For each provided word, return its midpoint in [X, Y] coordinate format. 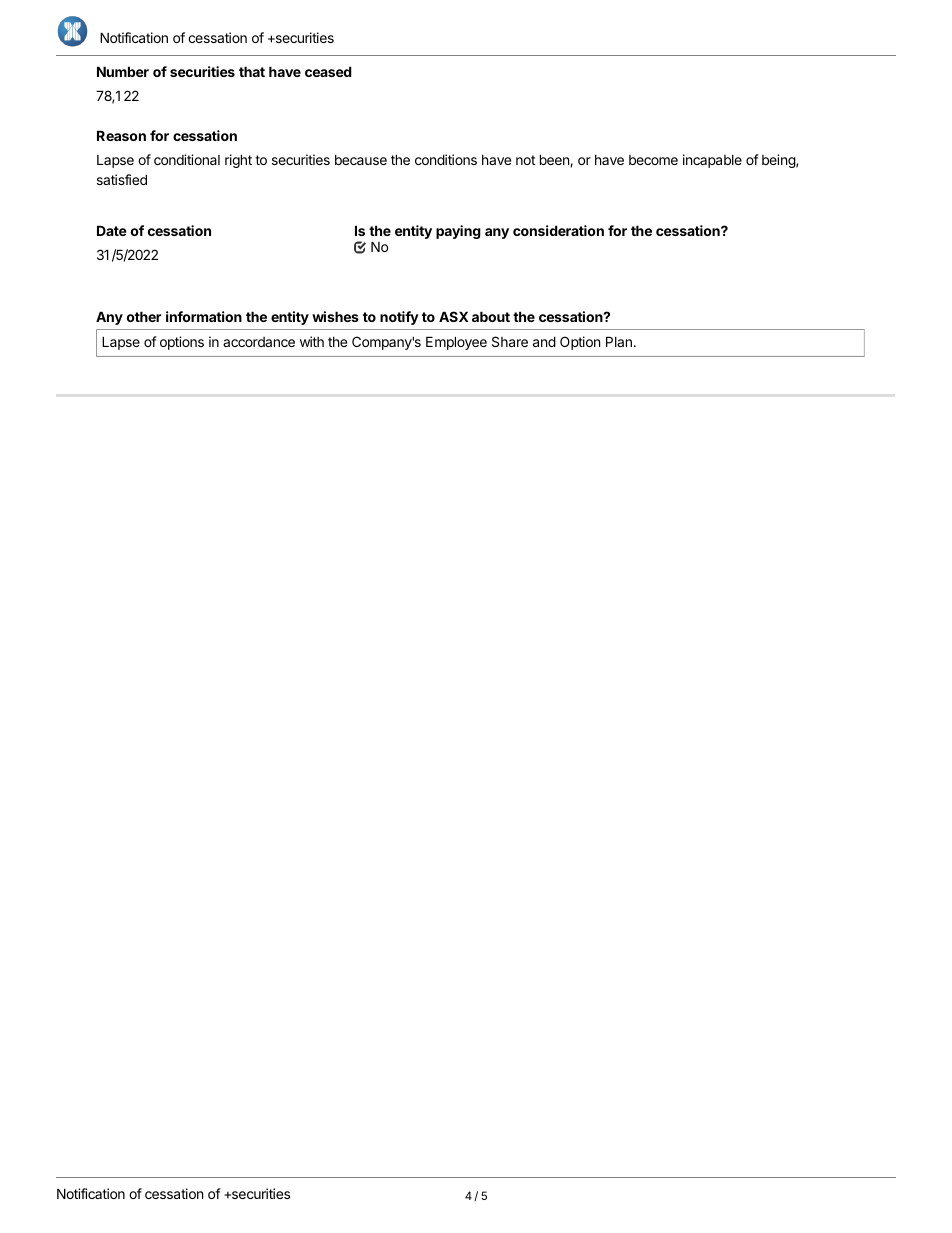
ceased [328, 71]
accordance [259, 342]
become [653, 160]
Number [123, 71]
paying [458, 232]
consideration [558, 230]
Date [112, 230]
